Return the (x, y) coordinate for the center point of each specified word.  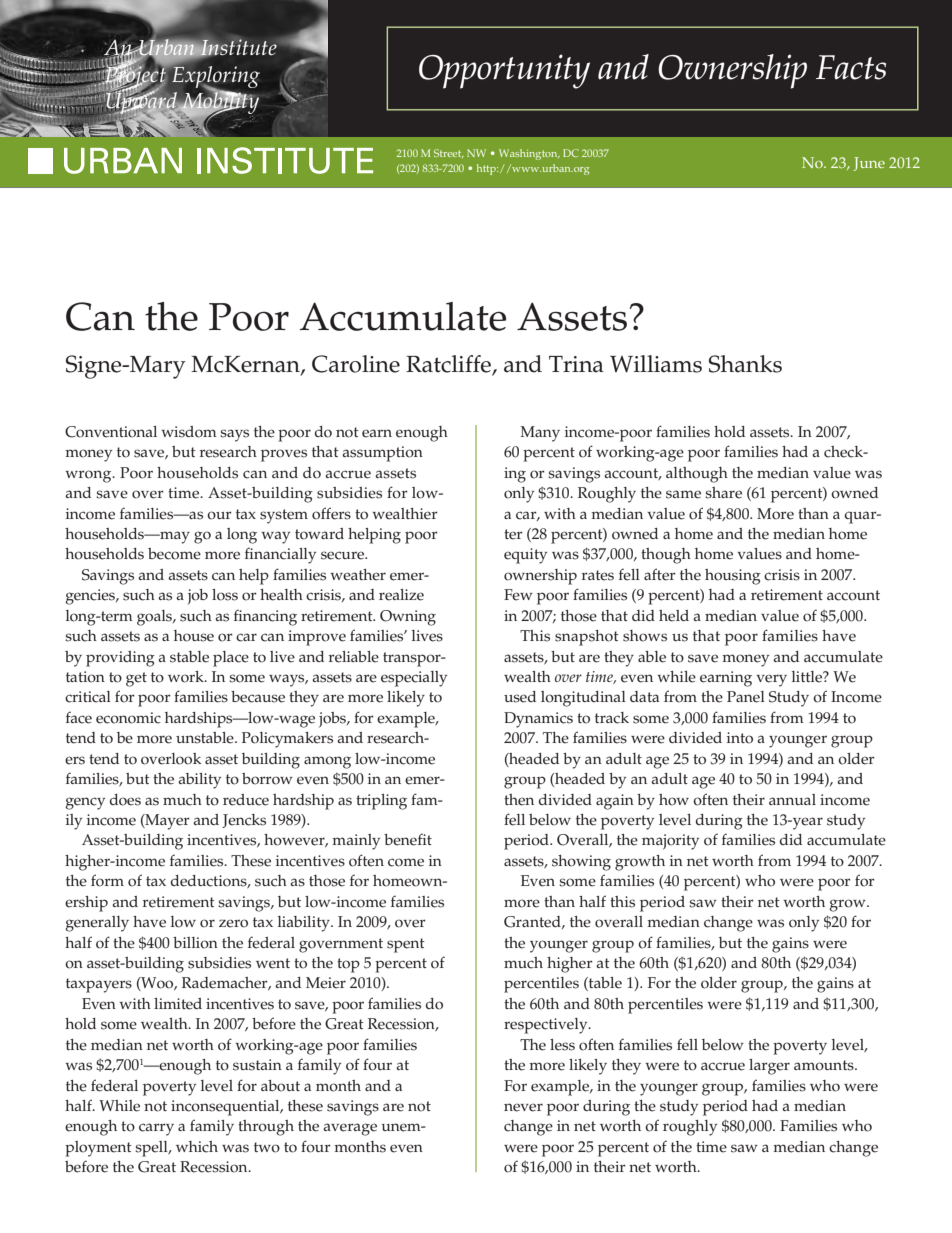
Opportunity (504, 71)
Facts (851, 67)
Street (449, 153)
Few (518, 595)
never (523, 1107)
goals (155, 618)
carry (156, 1129)
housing (733, 577)
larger (769, 1067)
